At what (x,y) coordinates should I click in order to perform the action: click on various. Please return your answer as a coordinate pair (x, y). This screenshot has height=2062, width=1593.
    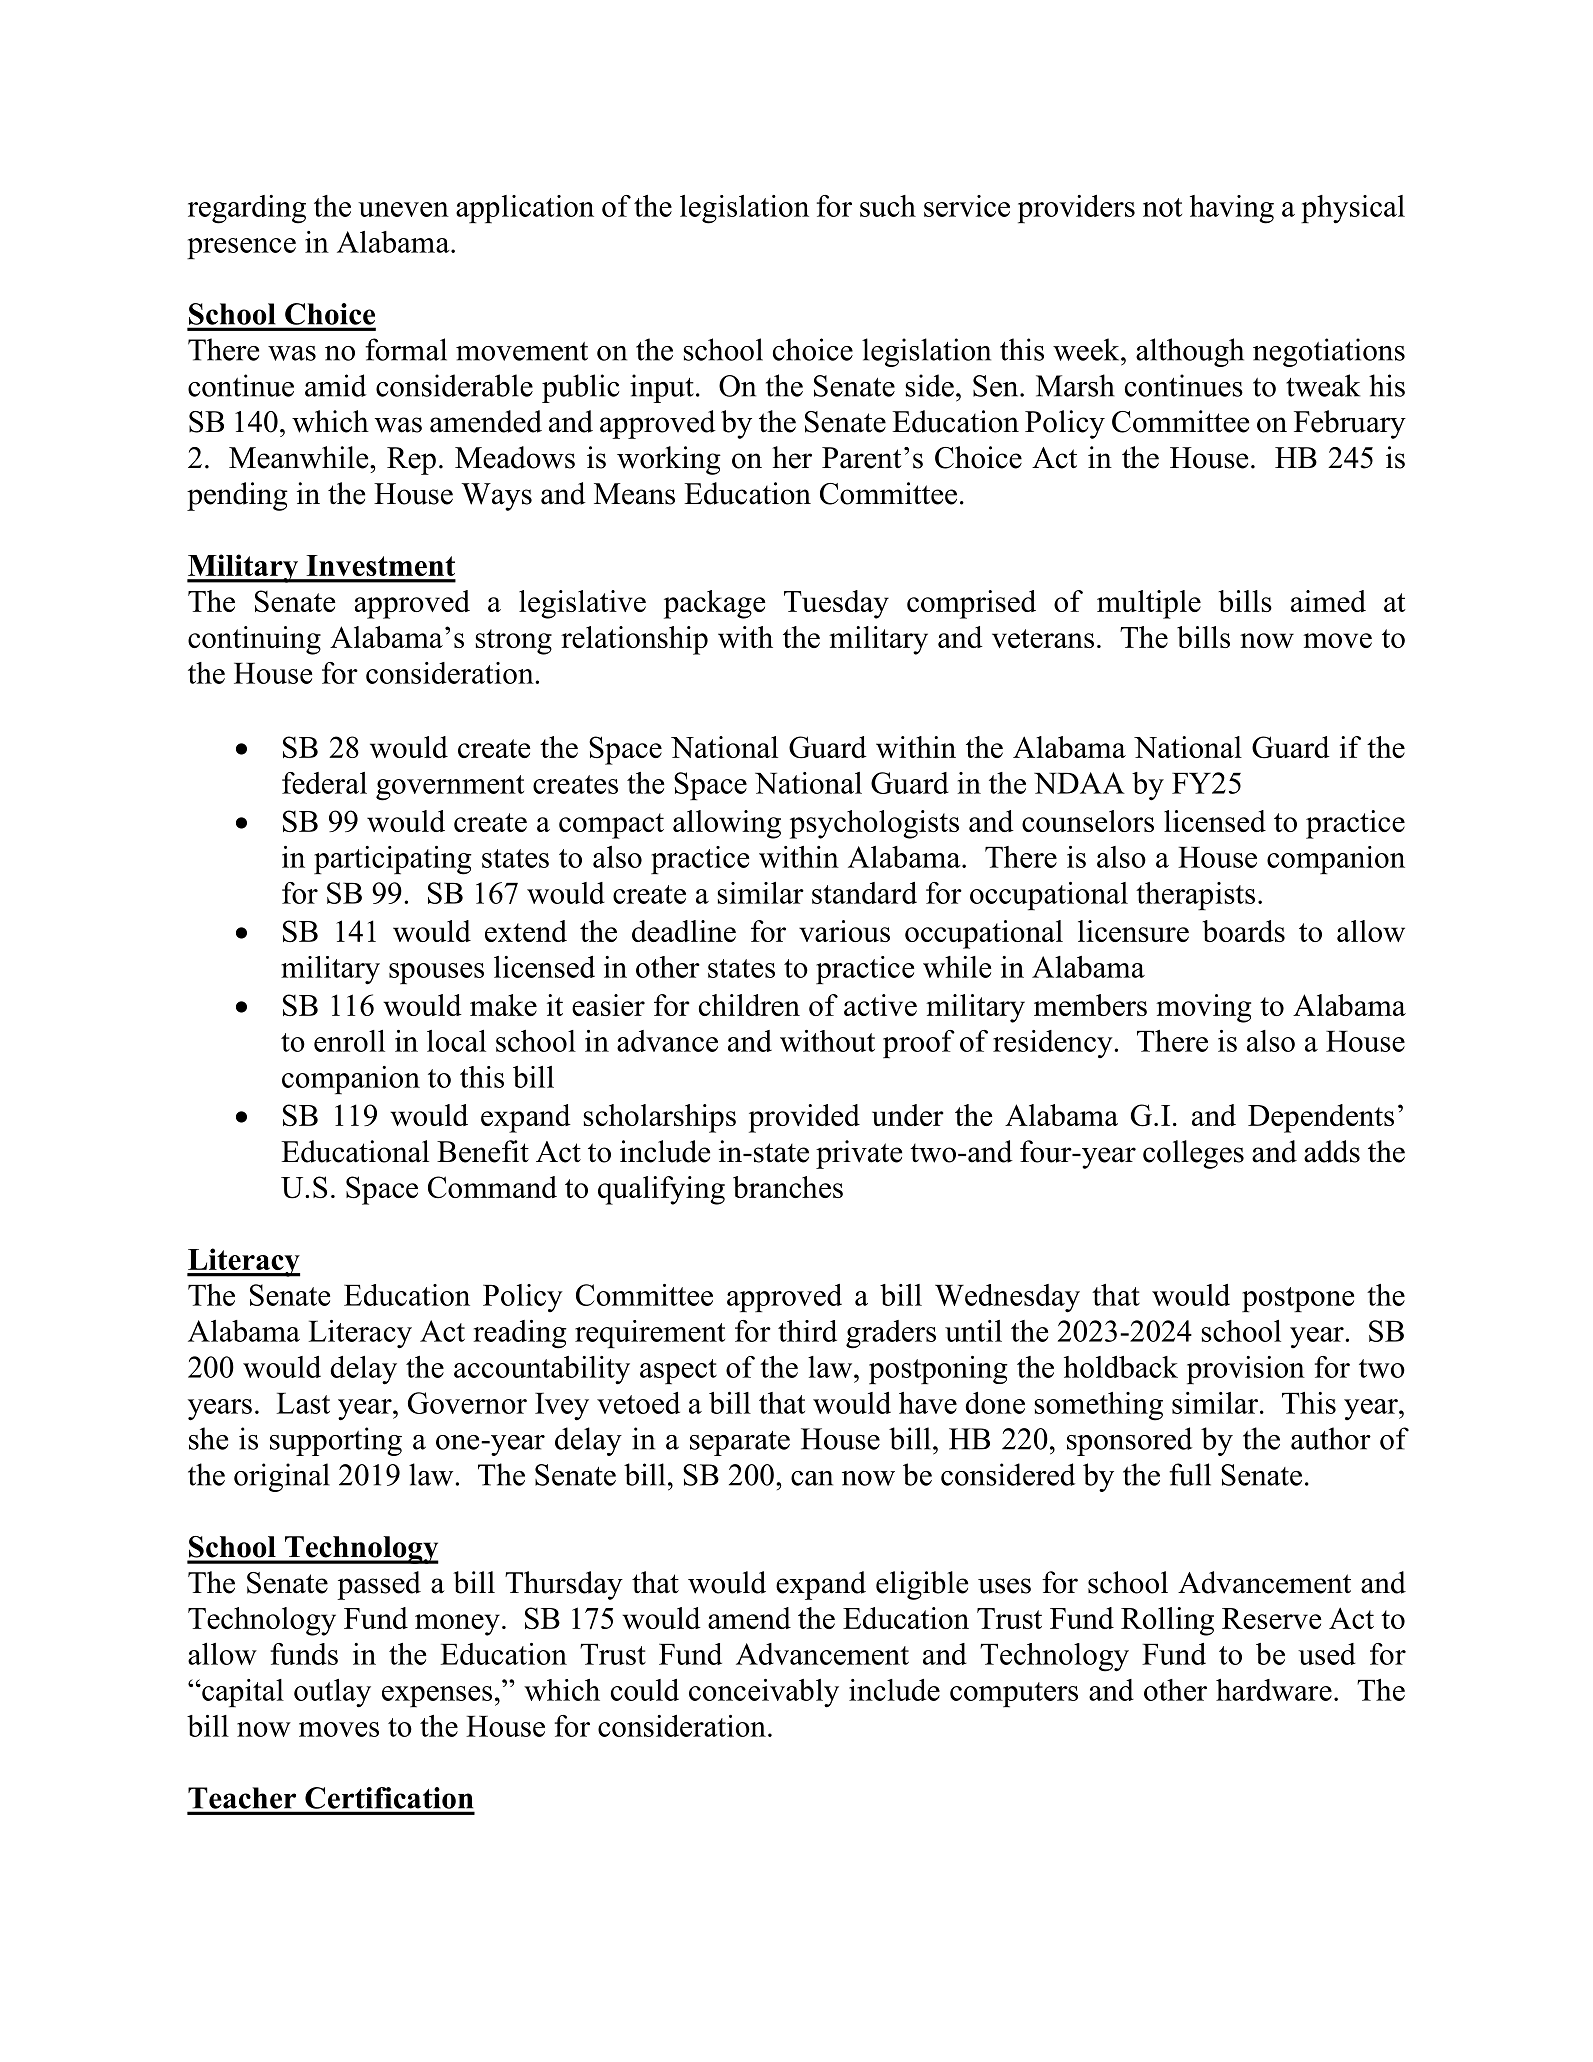
    Looking at the image, I should click on (844, 931).
